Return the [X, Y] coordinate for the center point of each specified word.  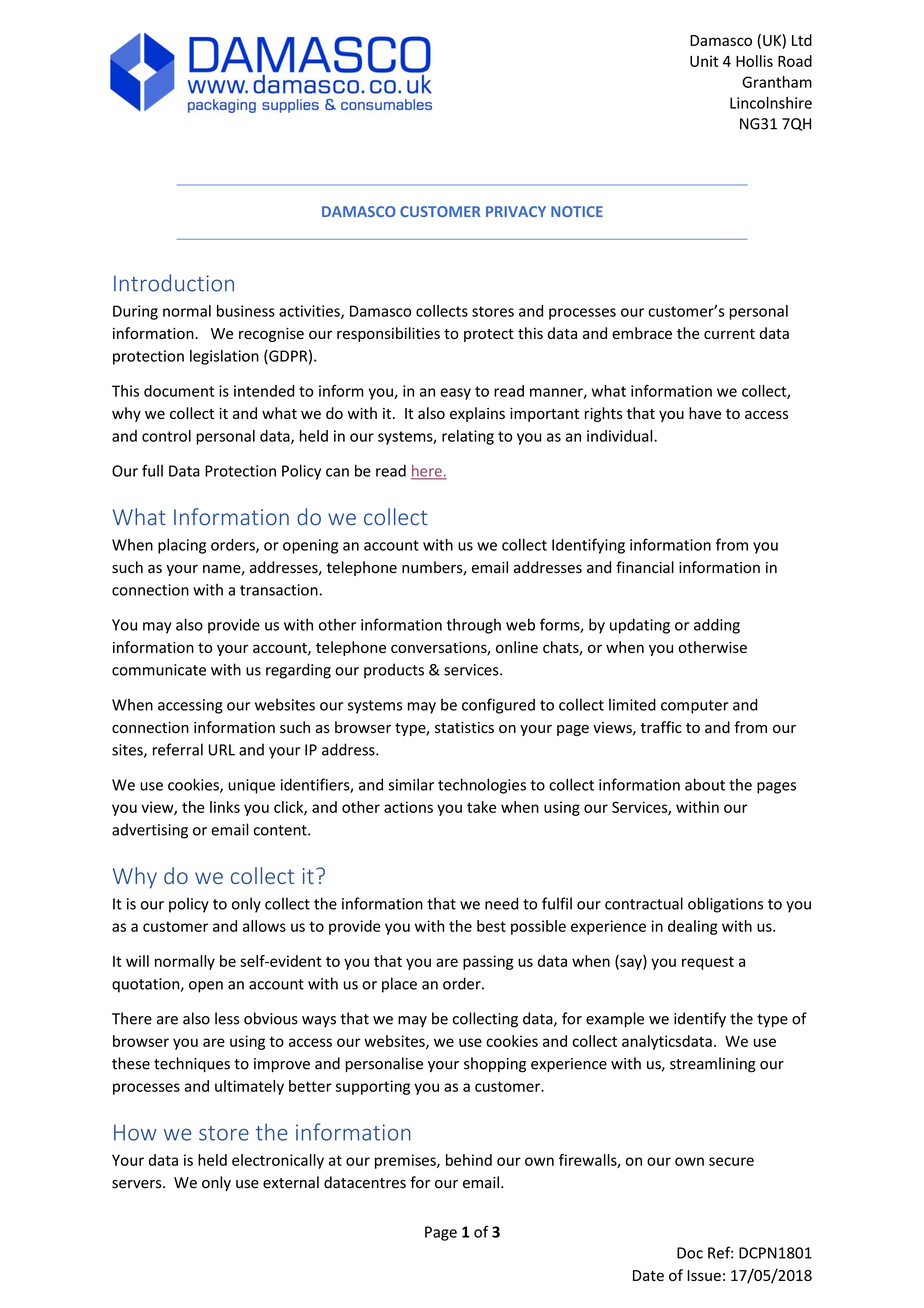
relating [468, 437]
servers [138, 1184]
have [705, 413]
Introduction [174, 283]
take [481, 807]
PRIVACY [516, 211]
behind [469, 1160]
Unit [704, 61]
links [225, 807]
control [166, 436]
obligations [725, 905]
